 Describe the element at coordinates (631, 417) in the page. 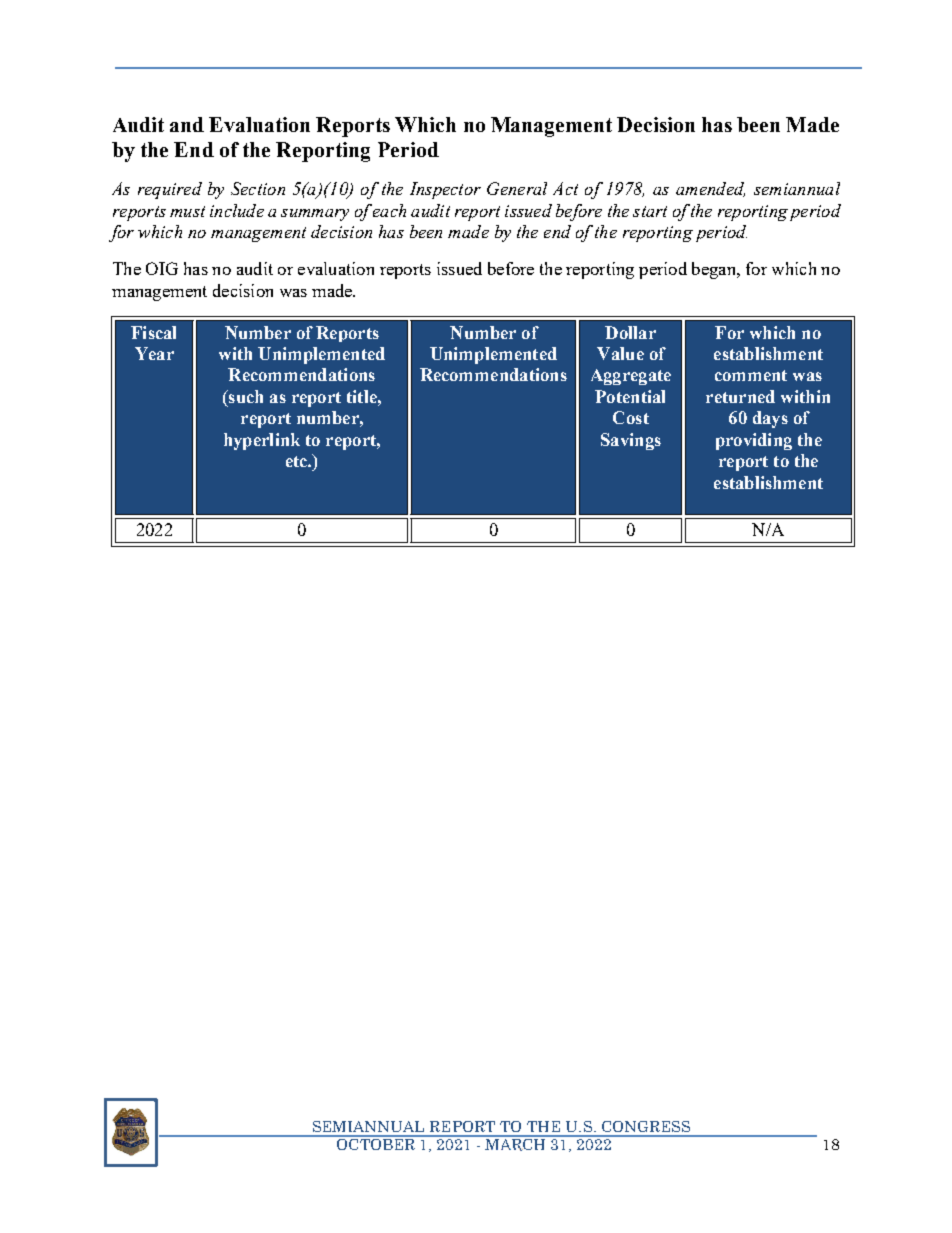

I see `Cost` at that location.
